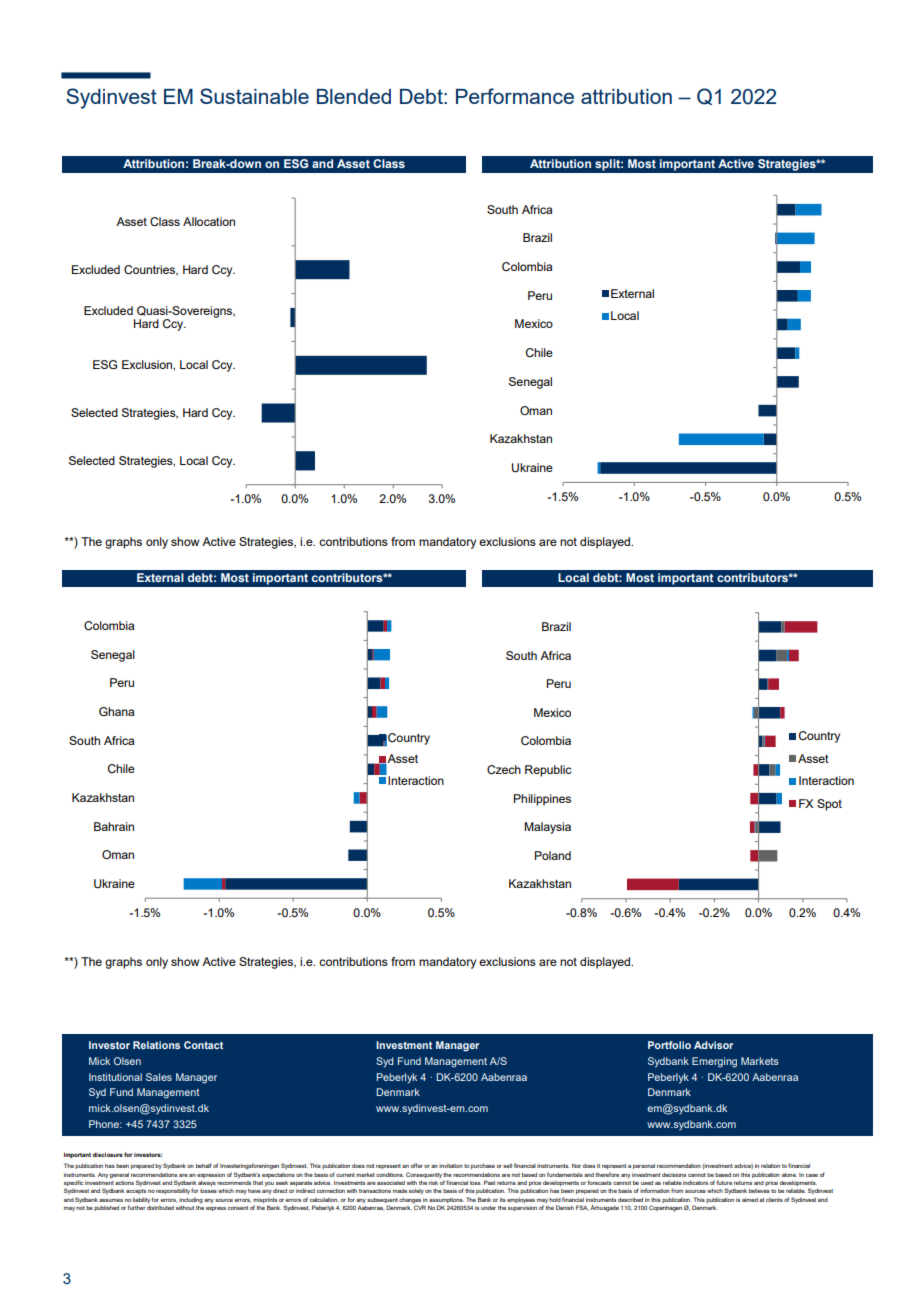  Describe the element at coordinates (354, 96) in the image. I see `Blended` at that location.
